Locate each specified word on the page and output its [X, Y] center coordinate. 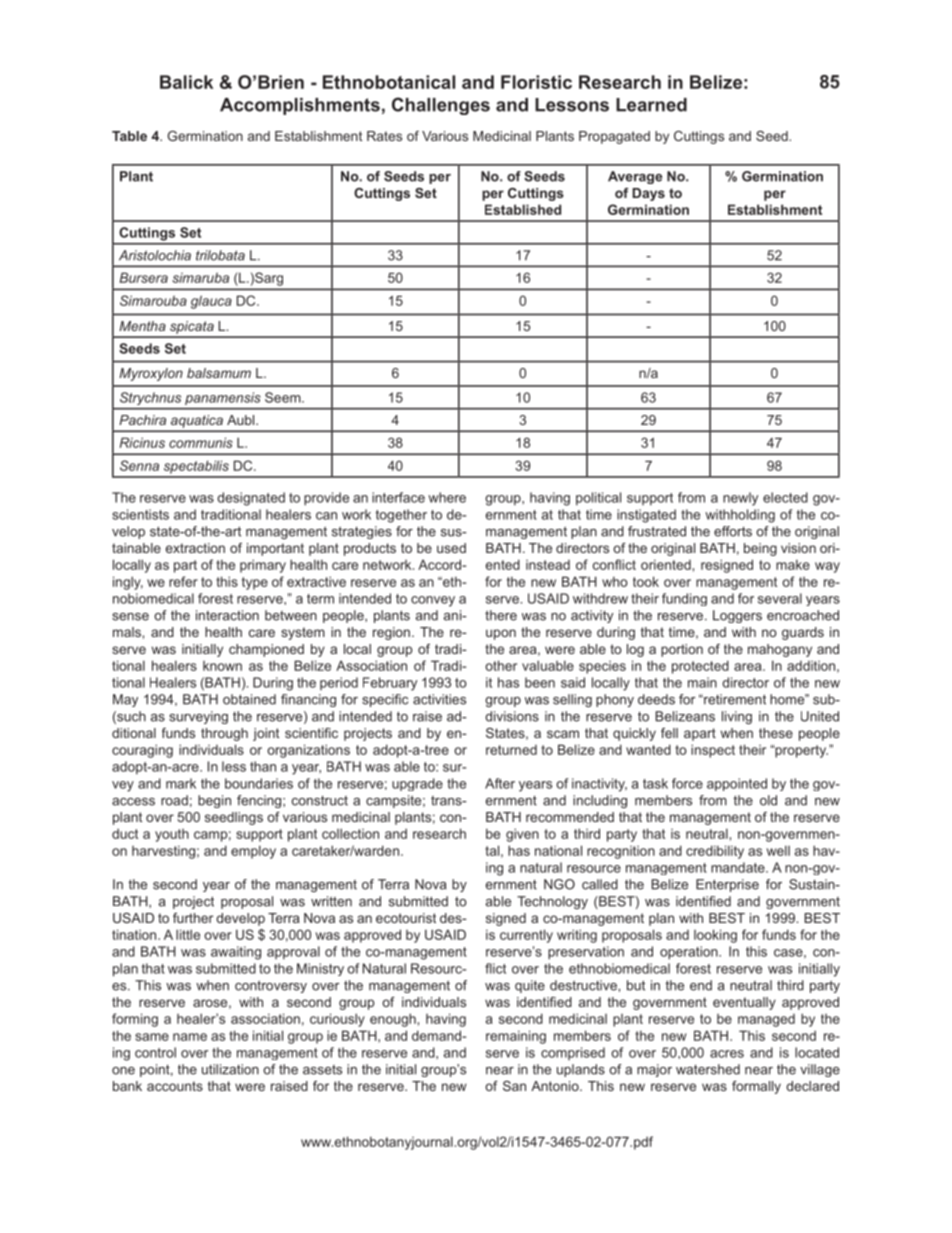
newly [740, 499]
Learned [651, 105]
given [522, 835]
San [514, 1086]
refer [183, 581]
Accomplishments [300, 106]
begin [214, 801]
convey [433, 601]
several [780, 598]
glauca [211, 302]
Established [523, 209]
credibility [715, 852]
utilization [230, 1069]
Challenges [441, 106]
